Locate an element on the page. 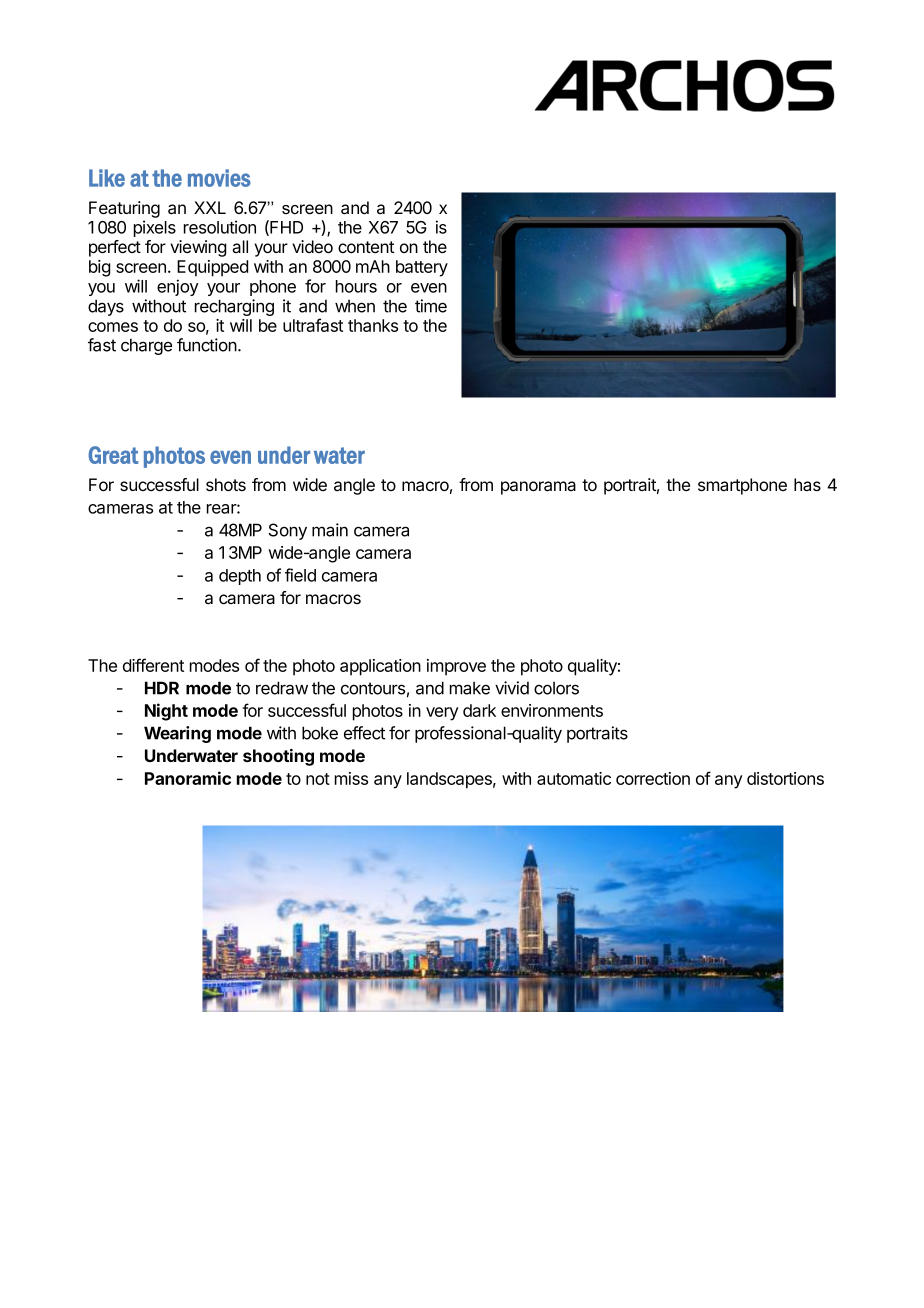 The height and width of the page is (1308, 924). panorama is located at coordinates (538, 488).
